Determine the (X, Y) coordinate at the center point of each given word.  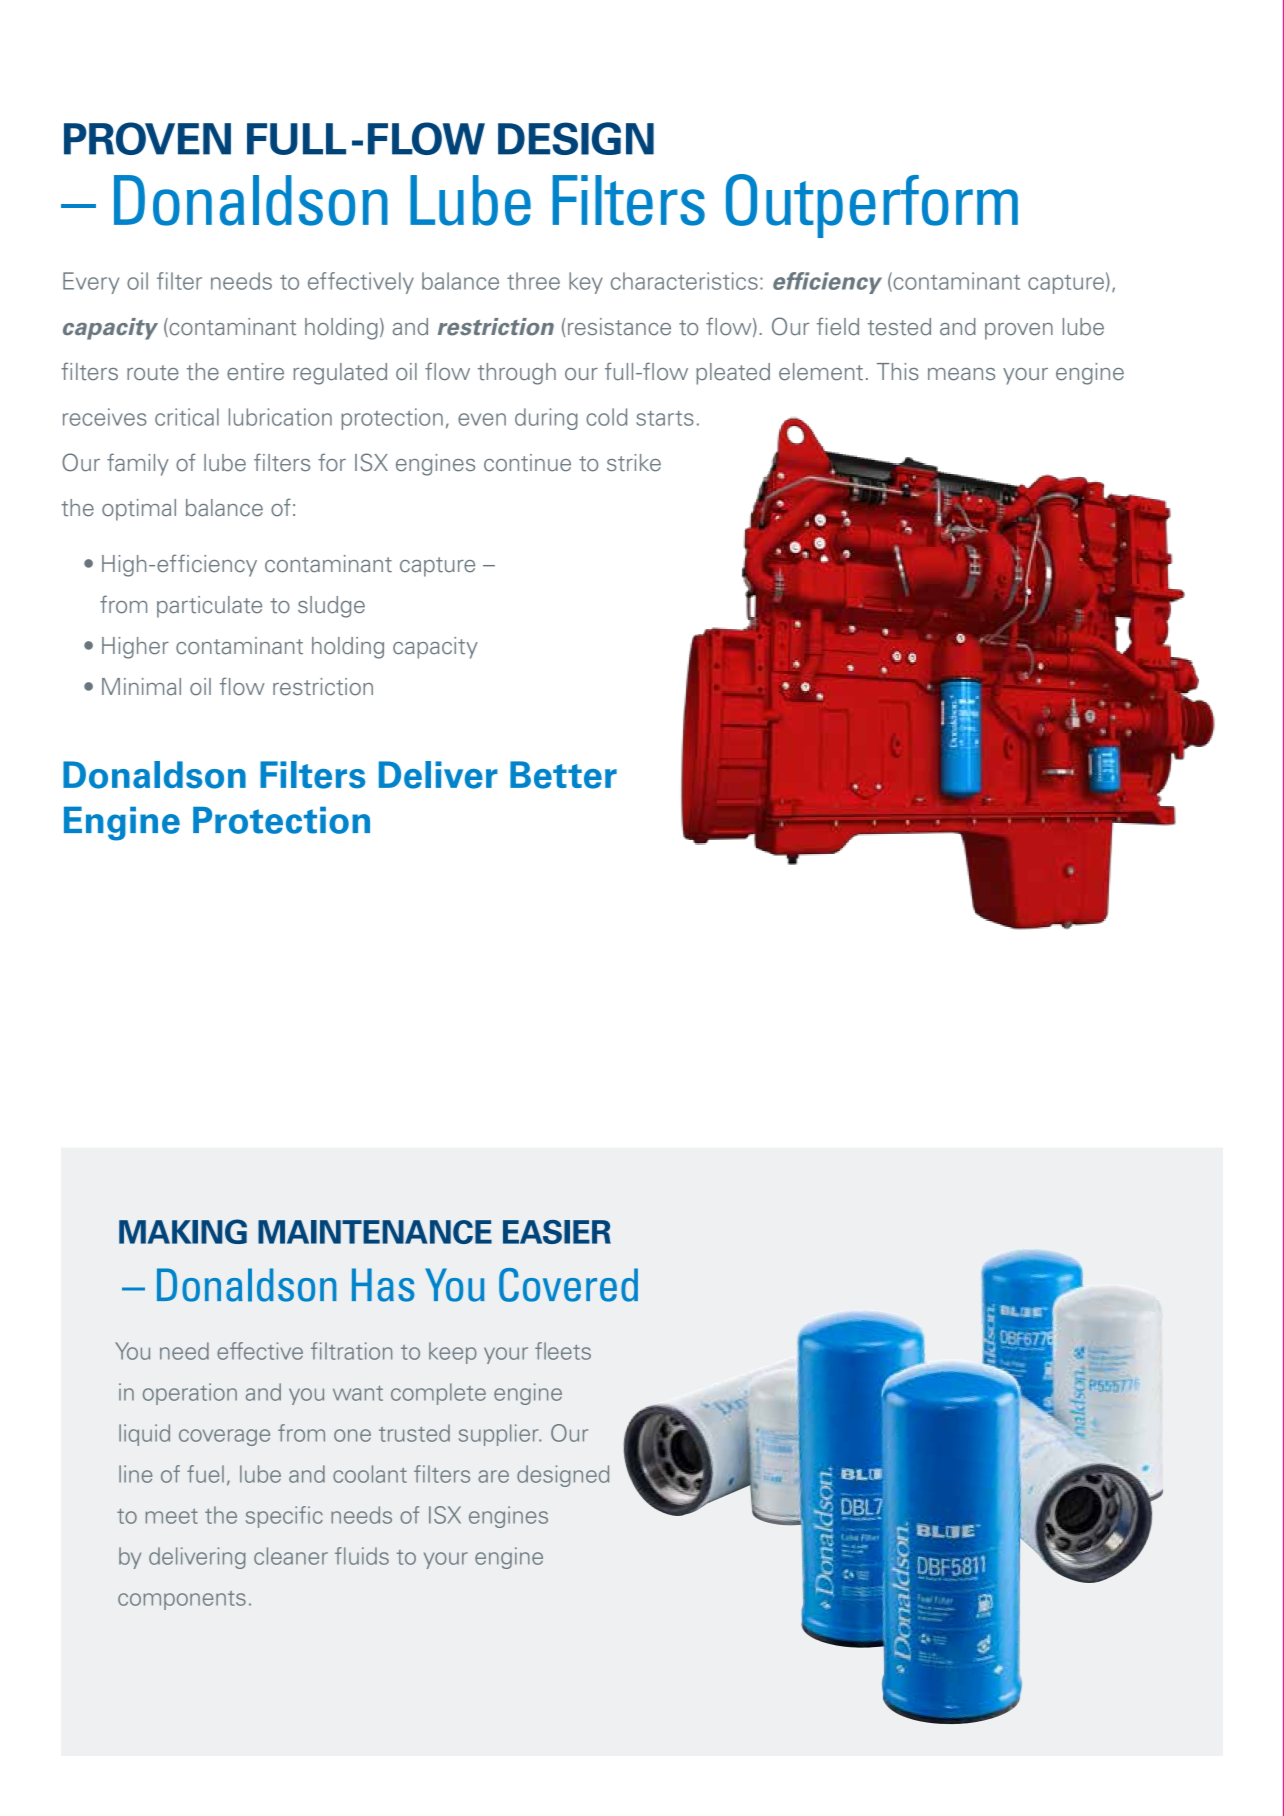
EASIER (557, 1232)
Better (563, 775)
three (533, 281)
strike (634, 463)
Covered (568, 1285)
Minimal (141, 686)
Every (91, 283)
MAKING (183, 1231)
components (182, 1600)
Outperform (872, 206)
